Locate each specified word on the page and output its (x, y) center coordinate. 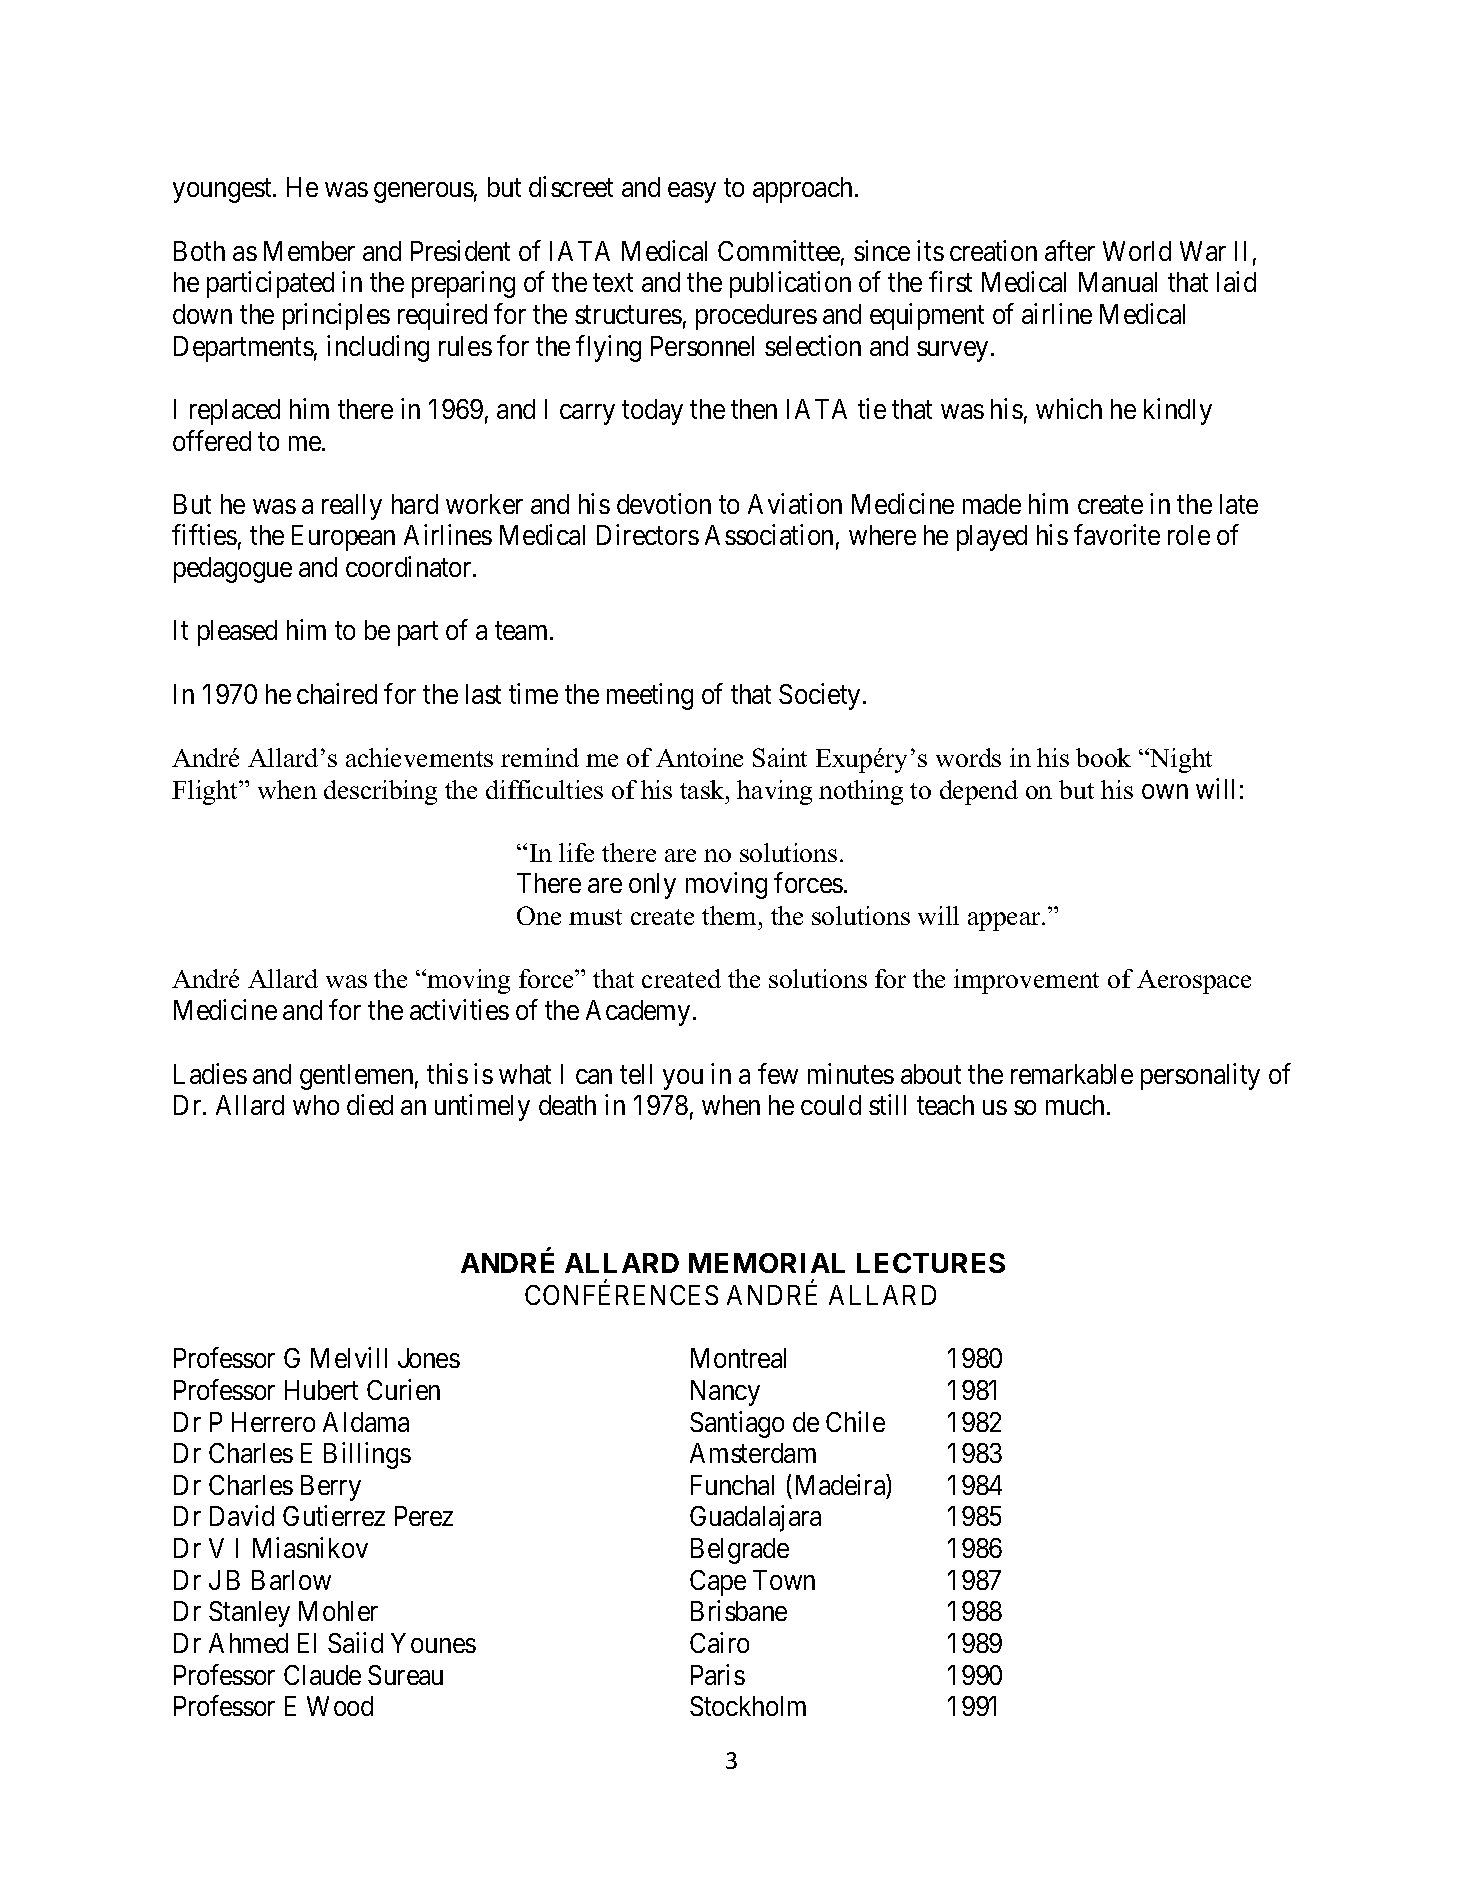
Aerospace (1194, 982)
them (731, 915)
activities (459, 1009)
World (1137, 251)
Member (309, 251)
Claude (322, 1675)
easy (692, 193)
